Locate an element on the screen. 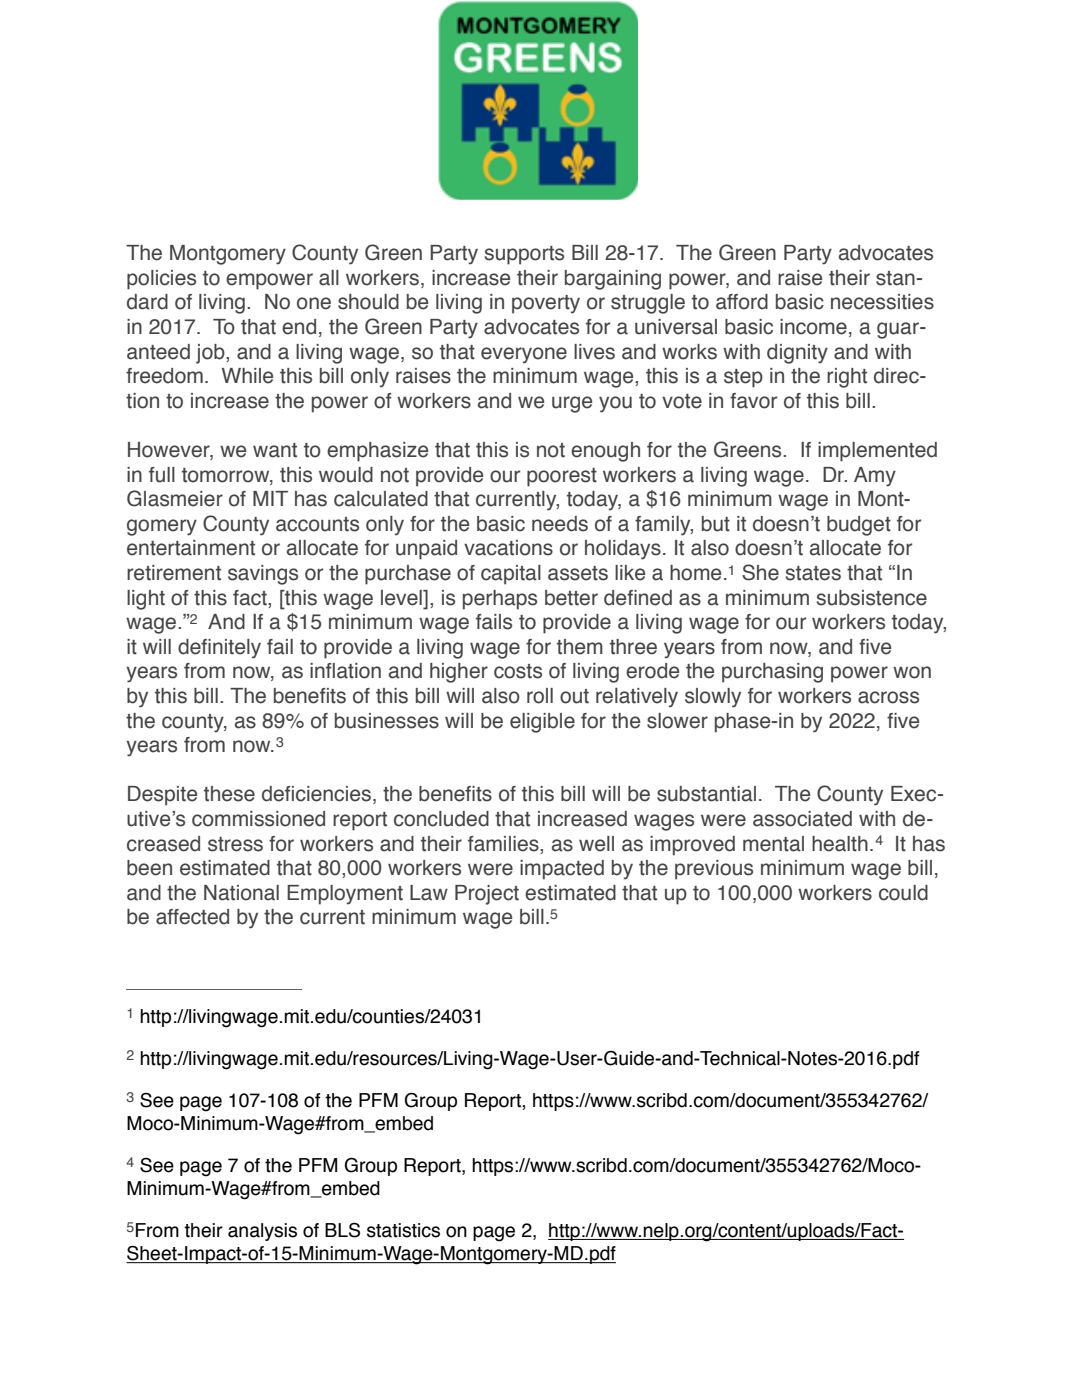 The image size is (1076, 1392). policies is located at coordinates (161, 280).
